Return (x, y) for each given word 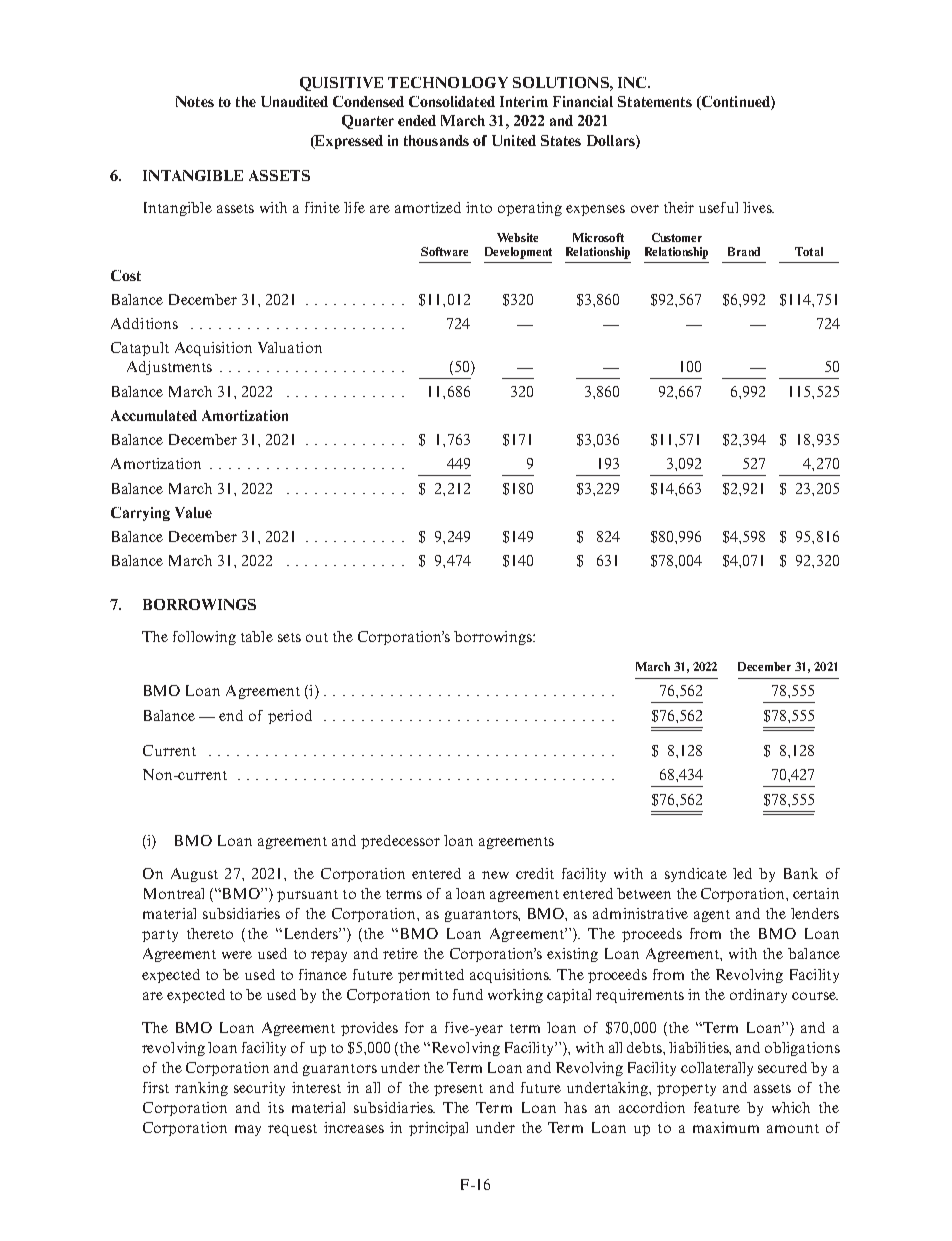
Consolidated (452, 101)
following (204, 638)
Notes (195, 101)
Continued (736, 103)
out (317, 637)
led (742, 873)
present (458, 1090)
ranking (201, 1089)
